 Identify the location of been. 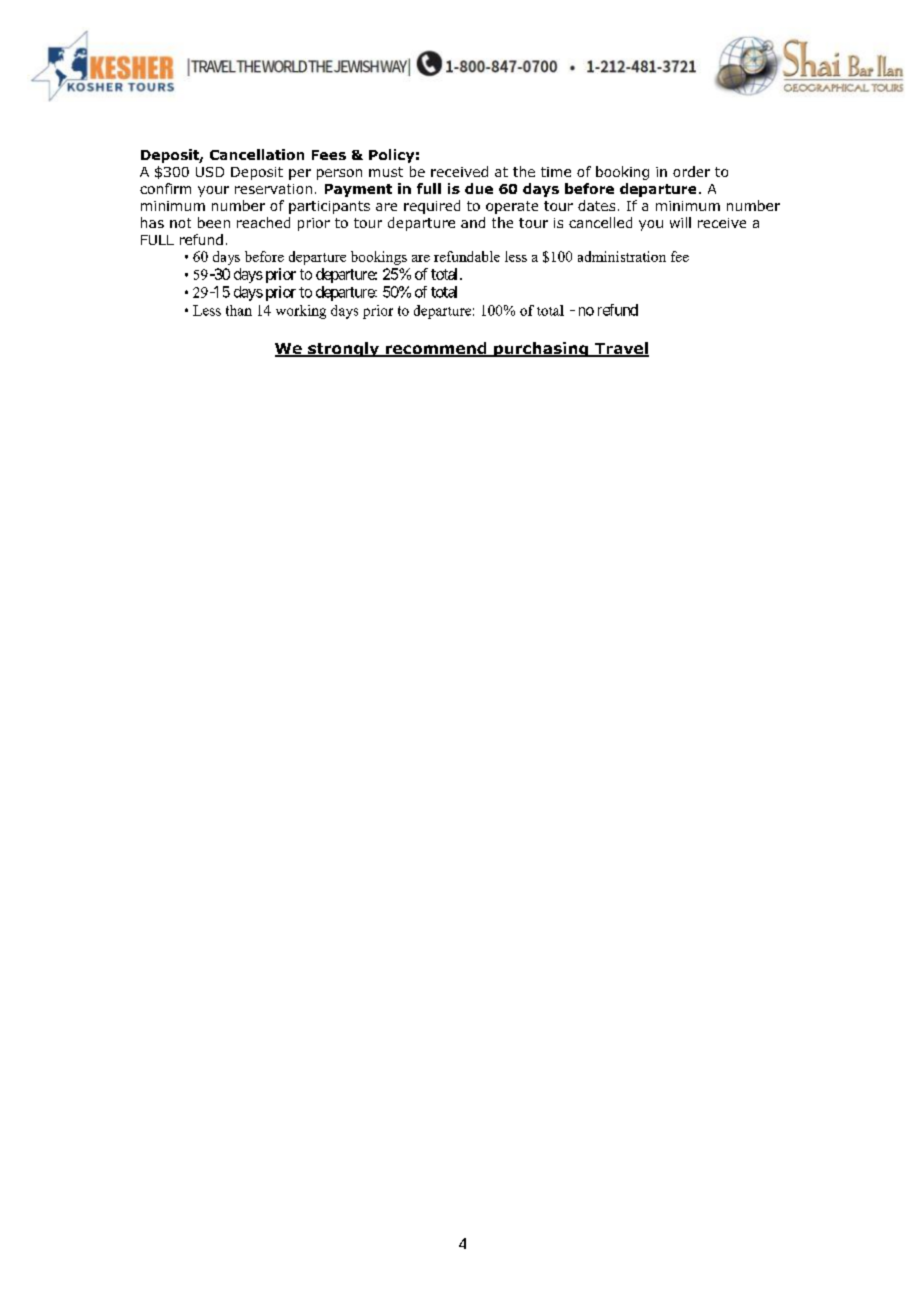
(214, 222).
